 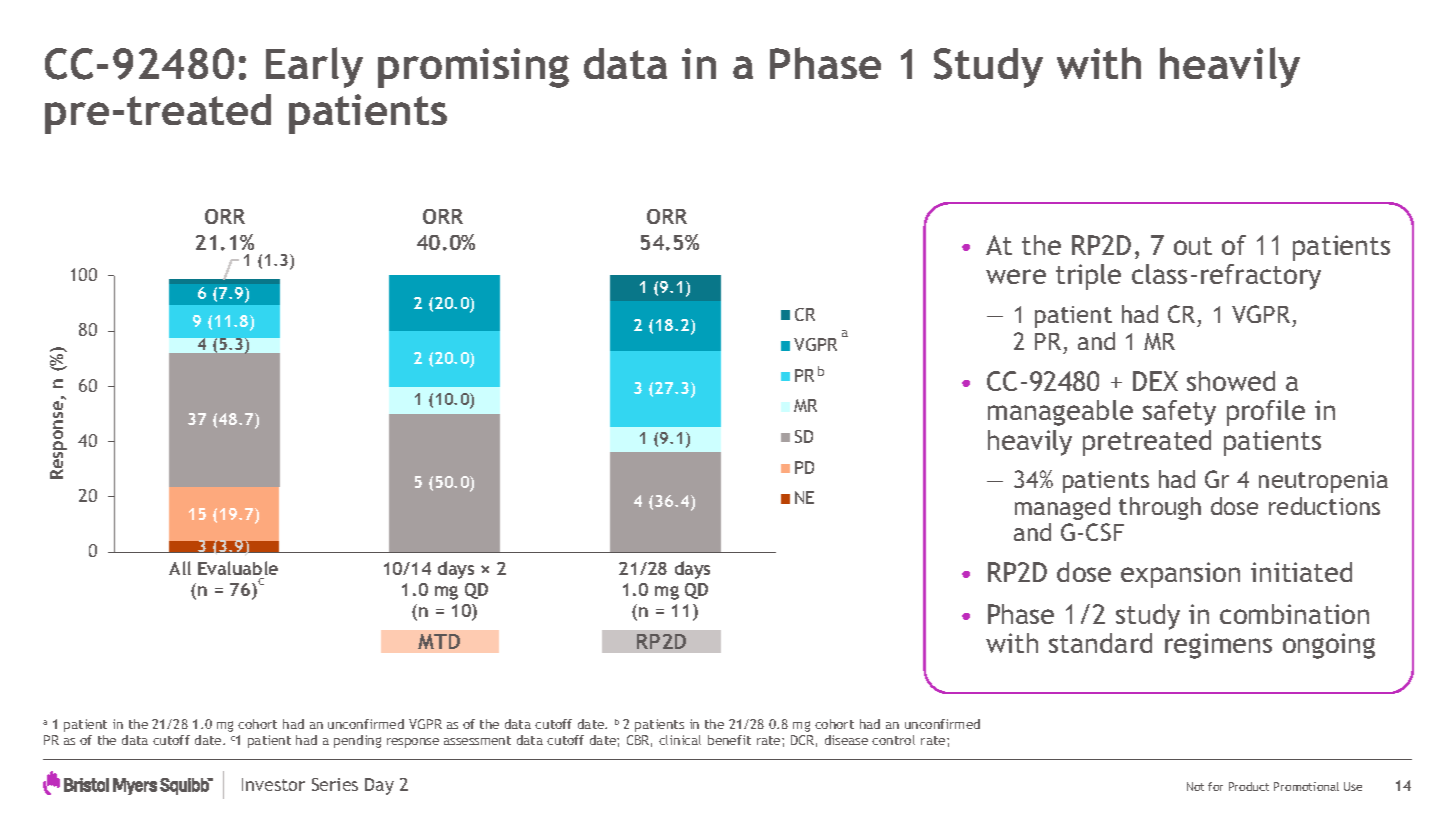 What do you see at coordinates (1193, 246) in the screenshot?
I see `out` at bounding box center [1193, 246].
